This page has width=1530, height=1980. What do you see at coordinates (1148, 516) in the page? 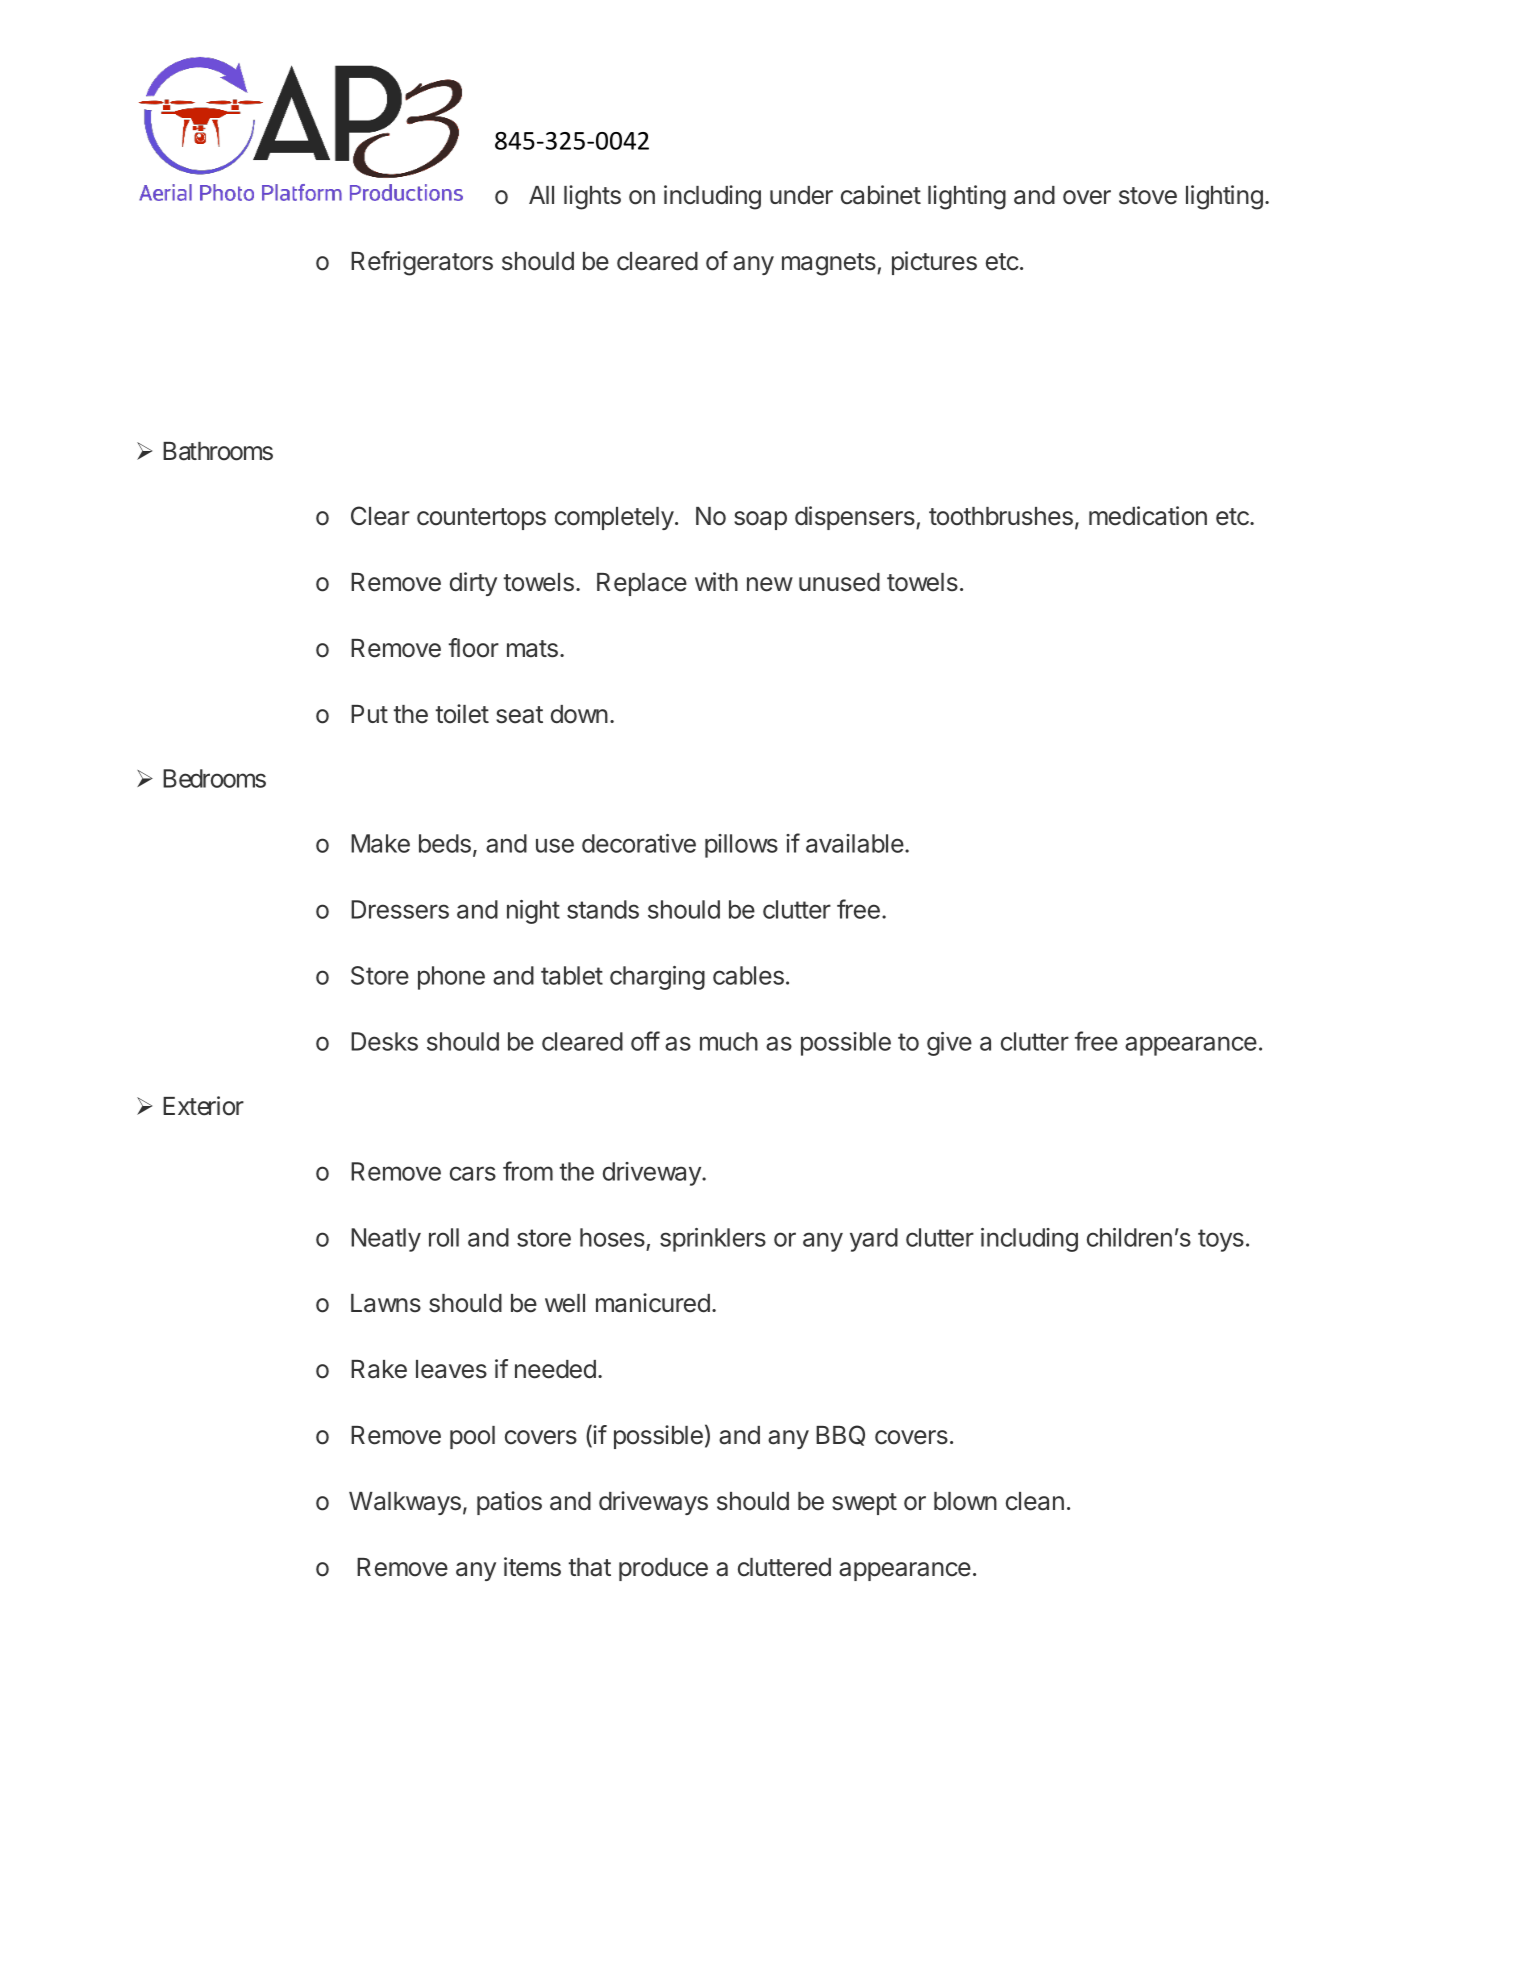
I see `medication` at bounding box center [1148, 516].
